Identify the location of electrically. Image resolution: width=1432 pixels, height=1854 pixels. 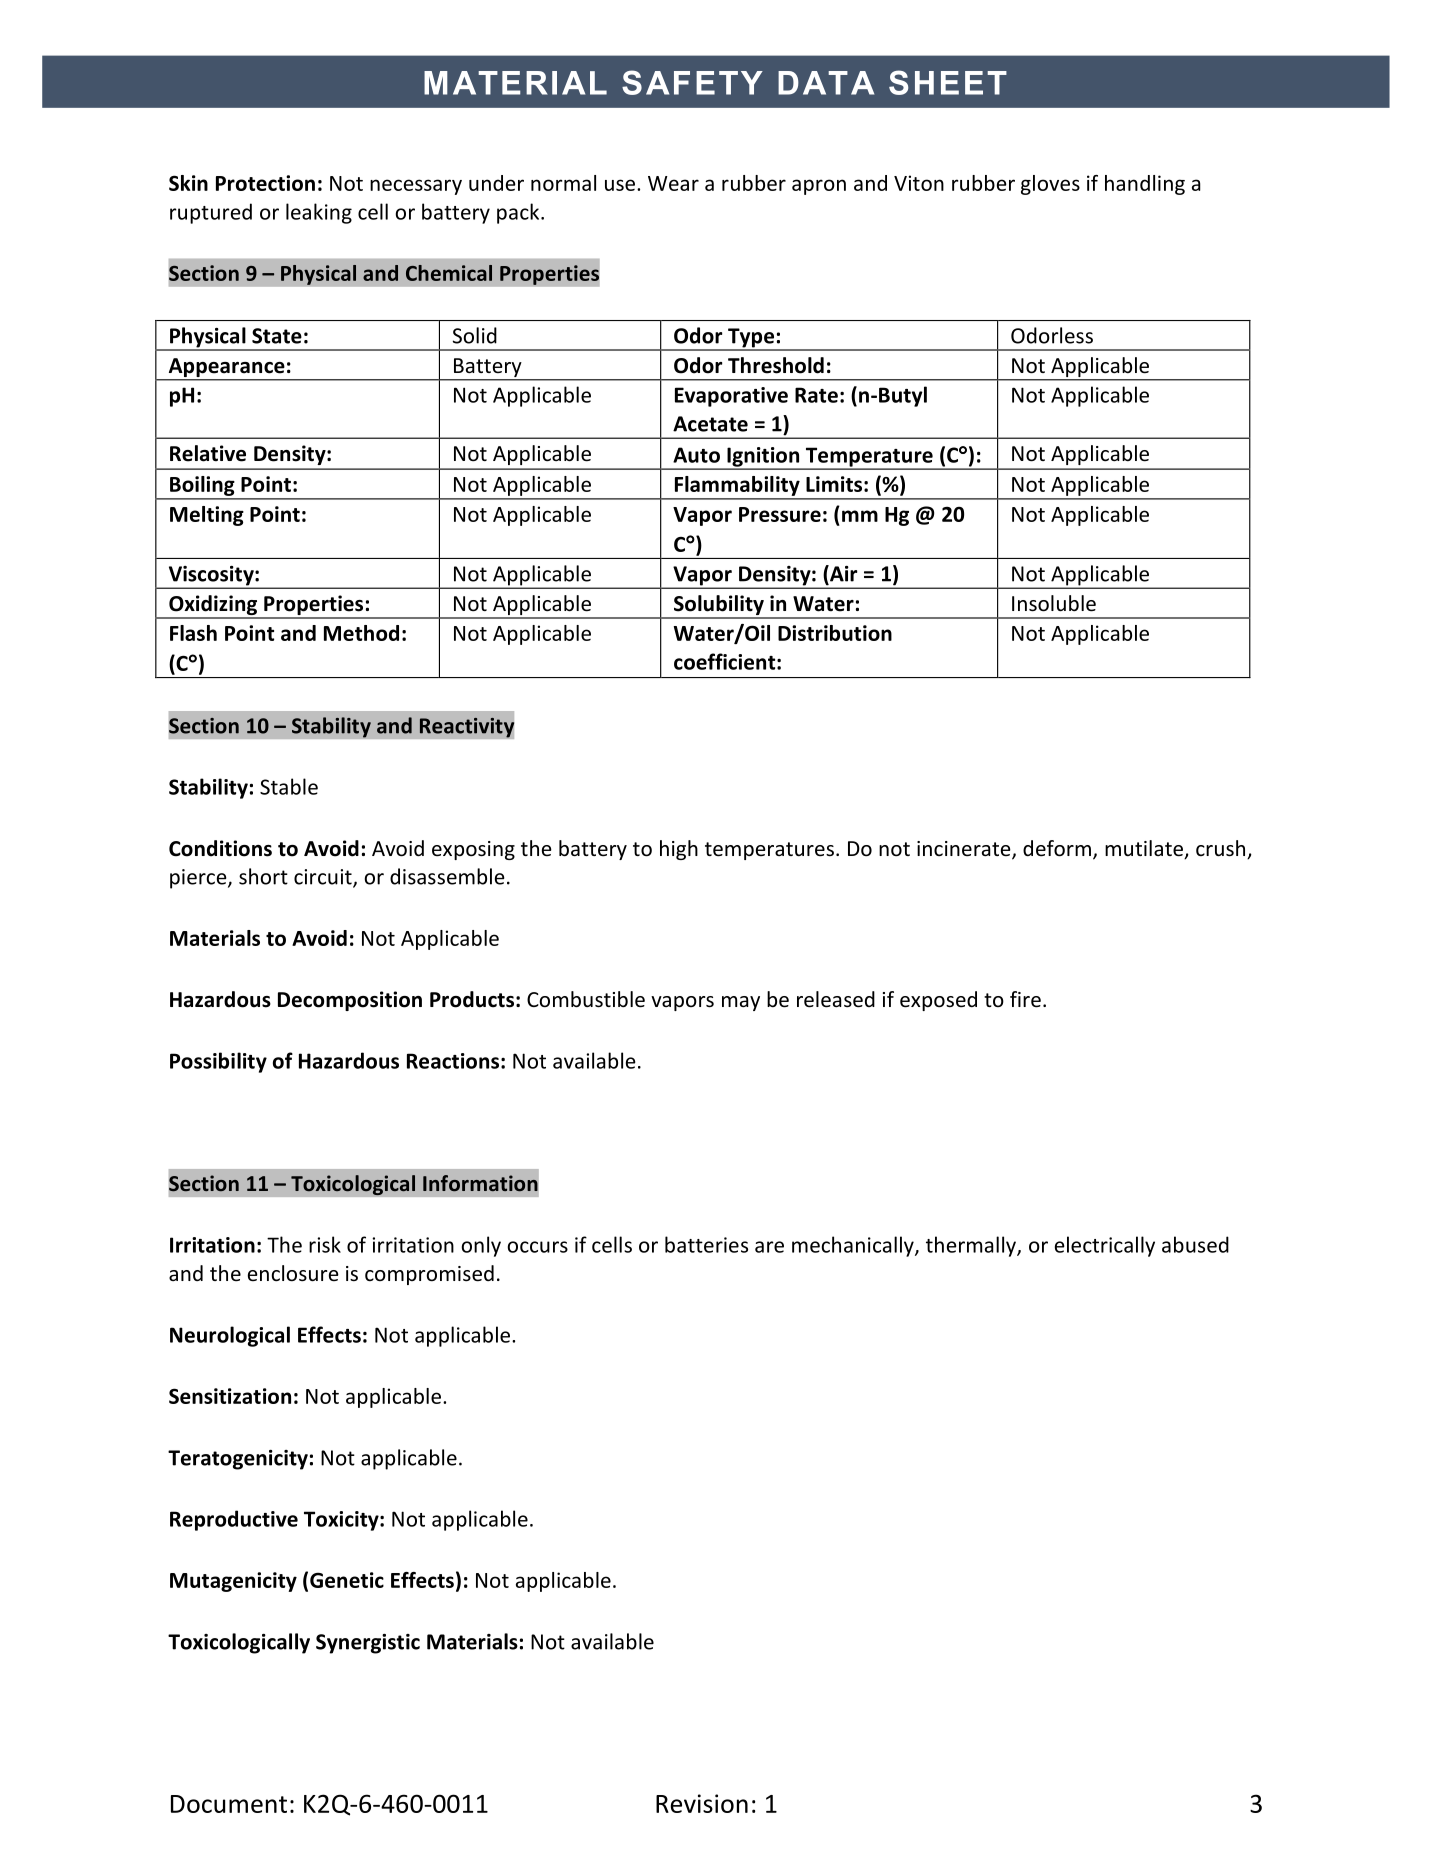
(1105, 1246).
